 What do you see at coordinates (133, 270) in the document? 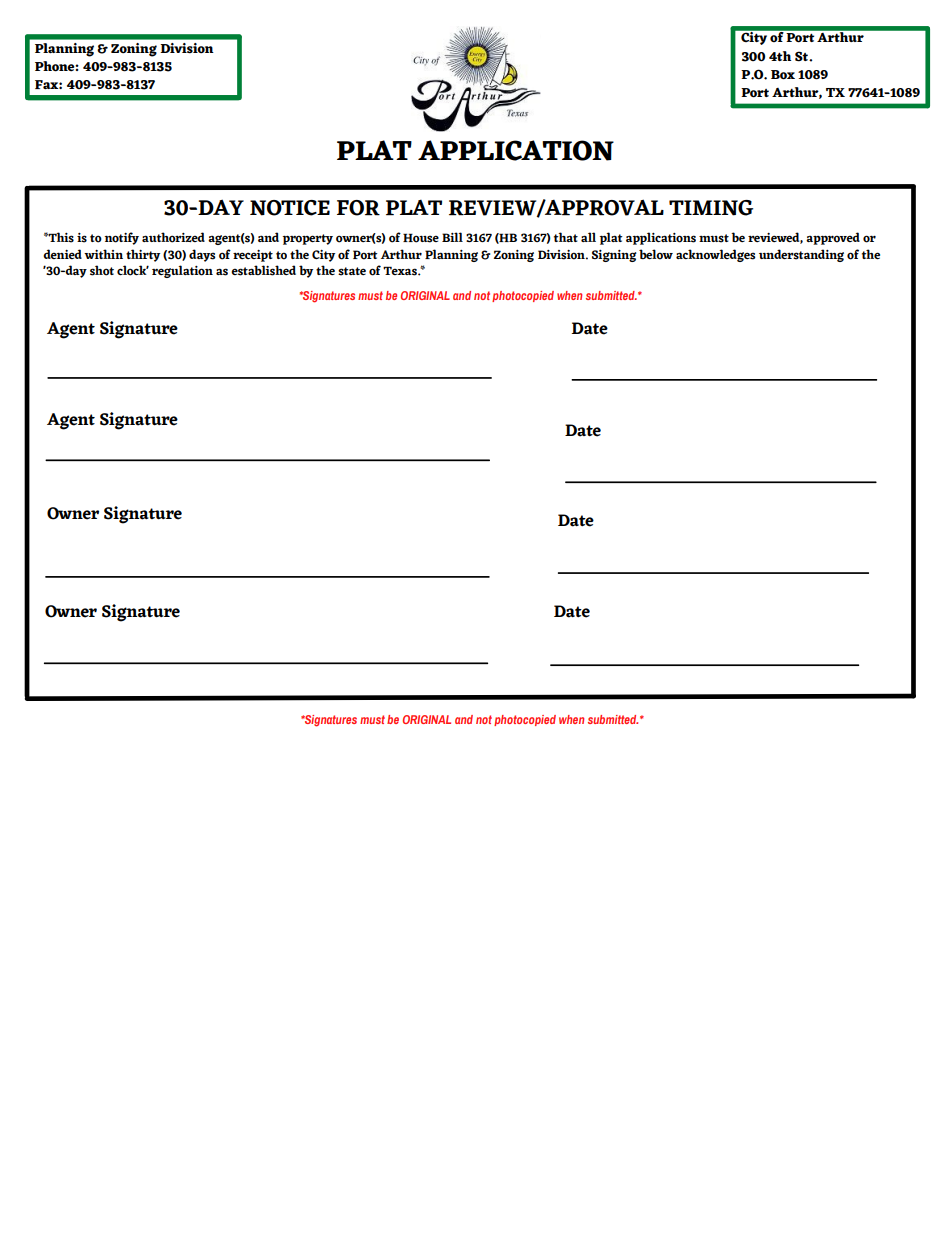
I see `clock` at bounding box center [133, 270].
